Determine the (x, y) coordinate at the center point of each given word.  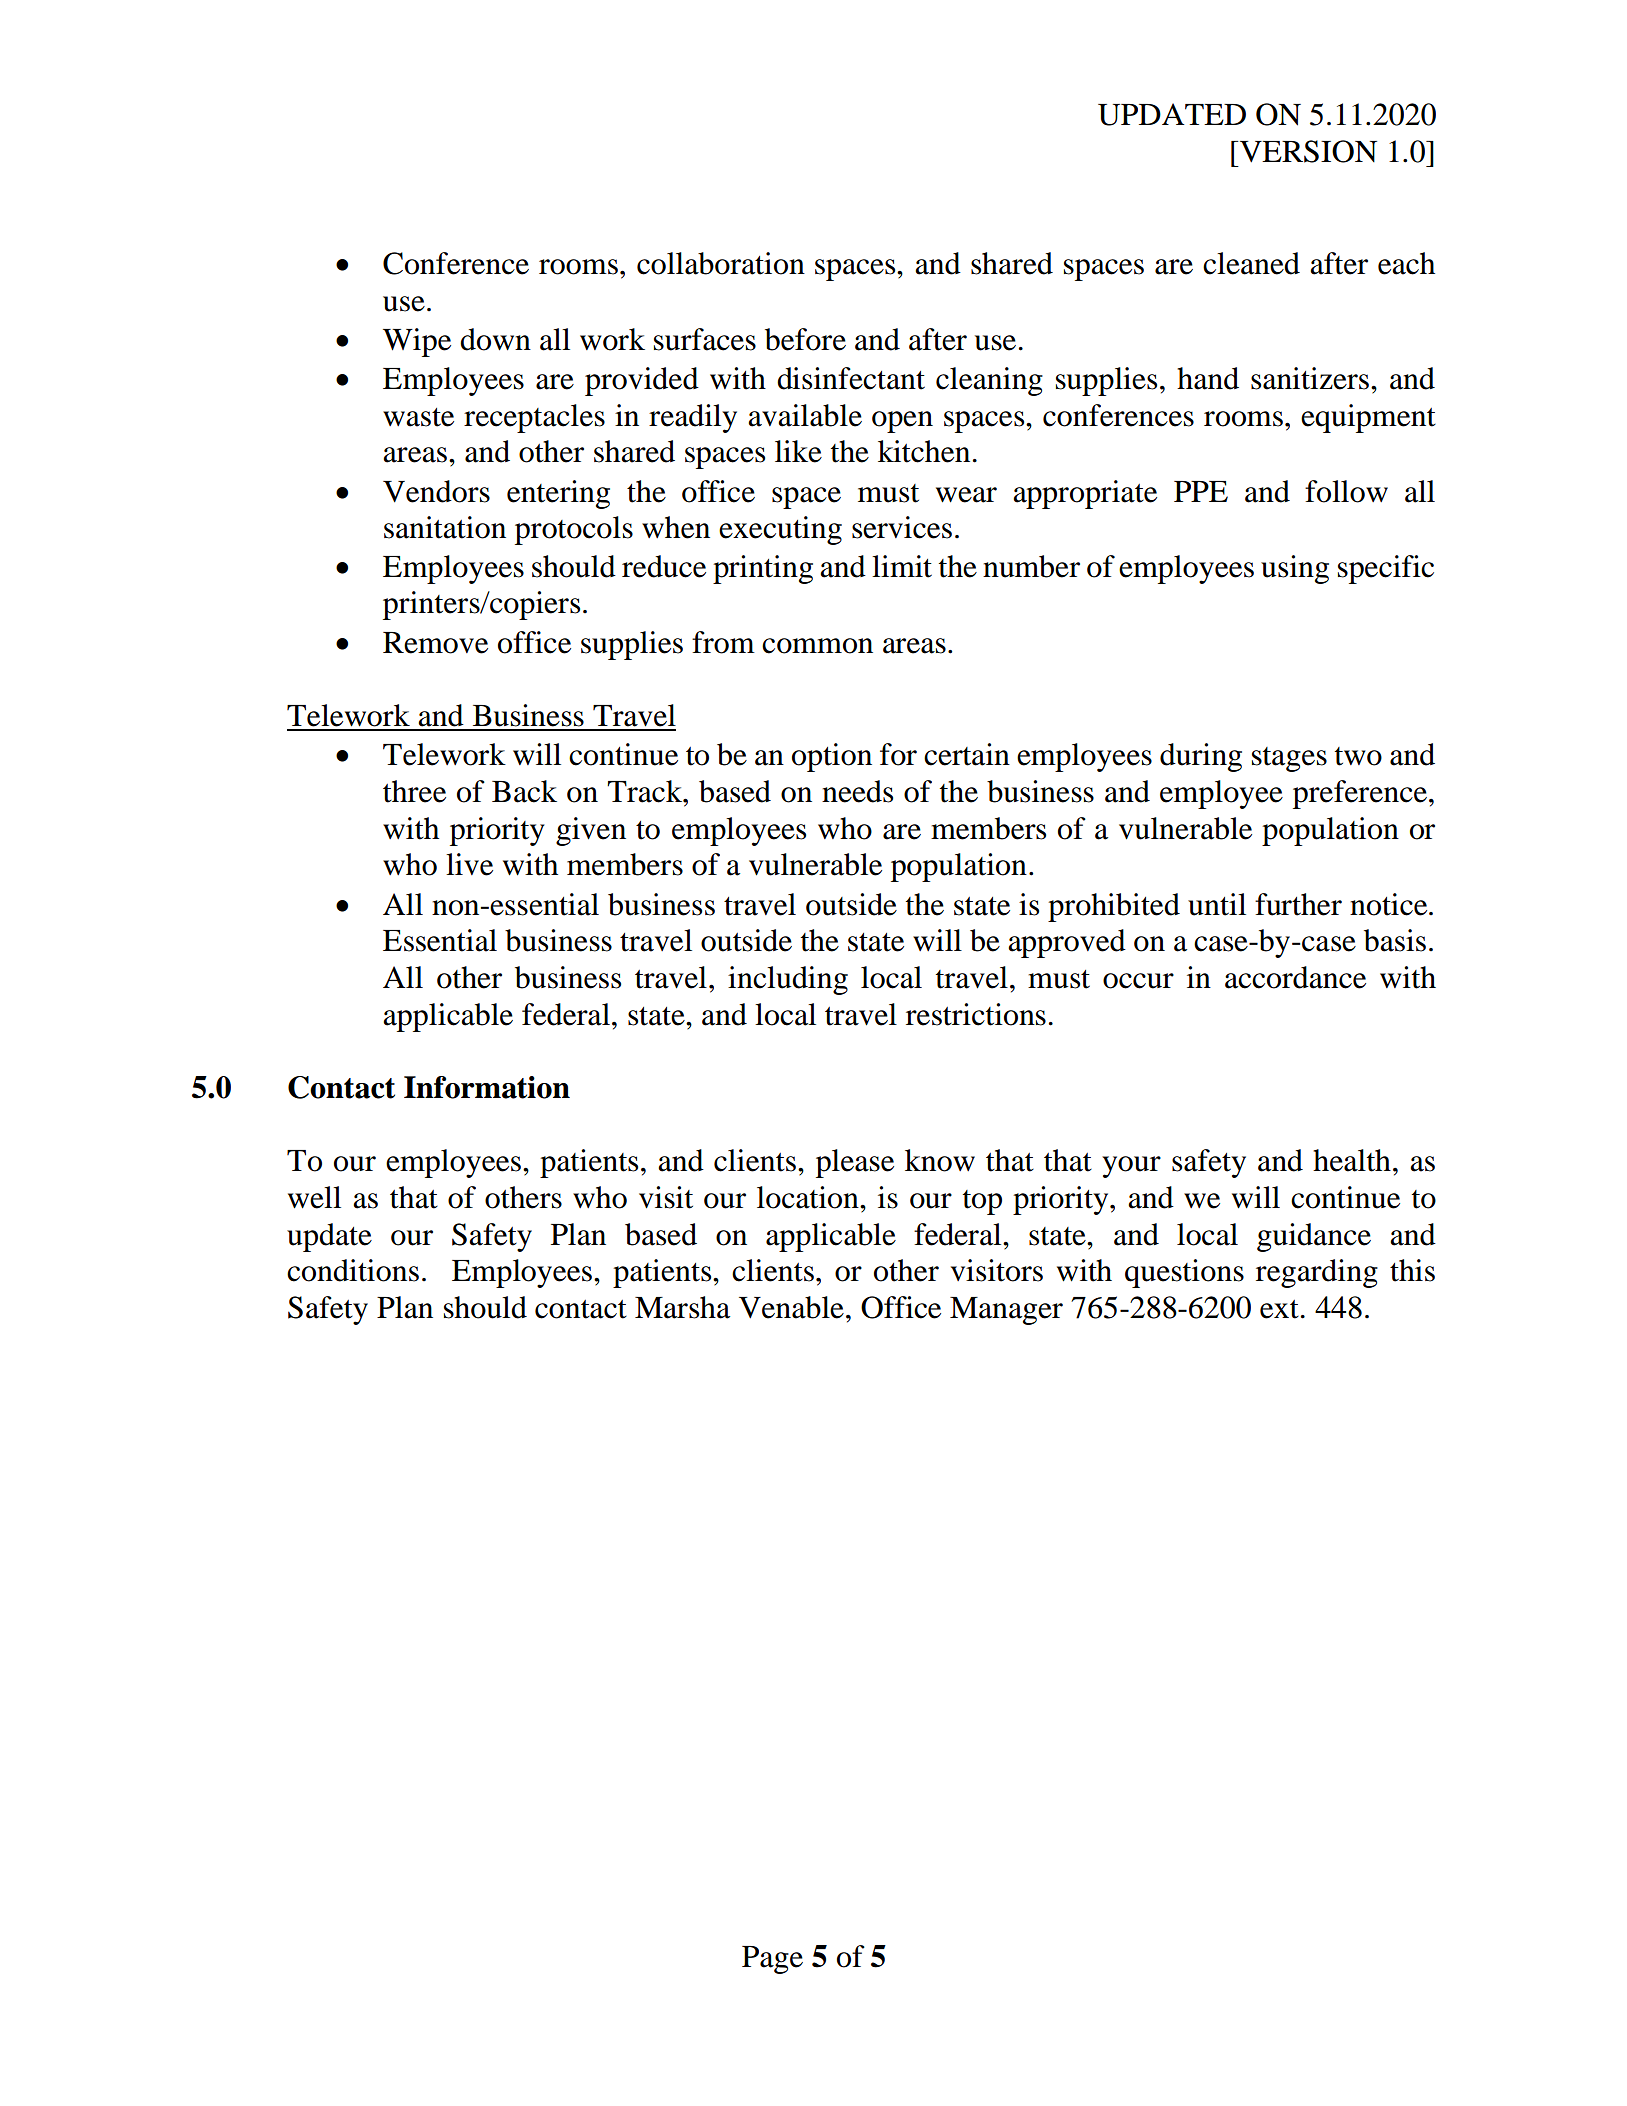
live (469, 864)
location (809, 1197)
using (1295, 569)
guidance (1314, 1237)
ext (1279, 1309)
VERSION (1307, 151)
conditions (353, 1270)
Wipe (417, 342)
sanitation (445, 527)
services (902, 527)
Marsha (682, 1307)
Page (772, 1960)
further (1298, 904)
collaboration (721, 263)
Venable (791, 1307)
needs (857, 791)
